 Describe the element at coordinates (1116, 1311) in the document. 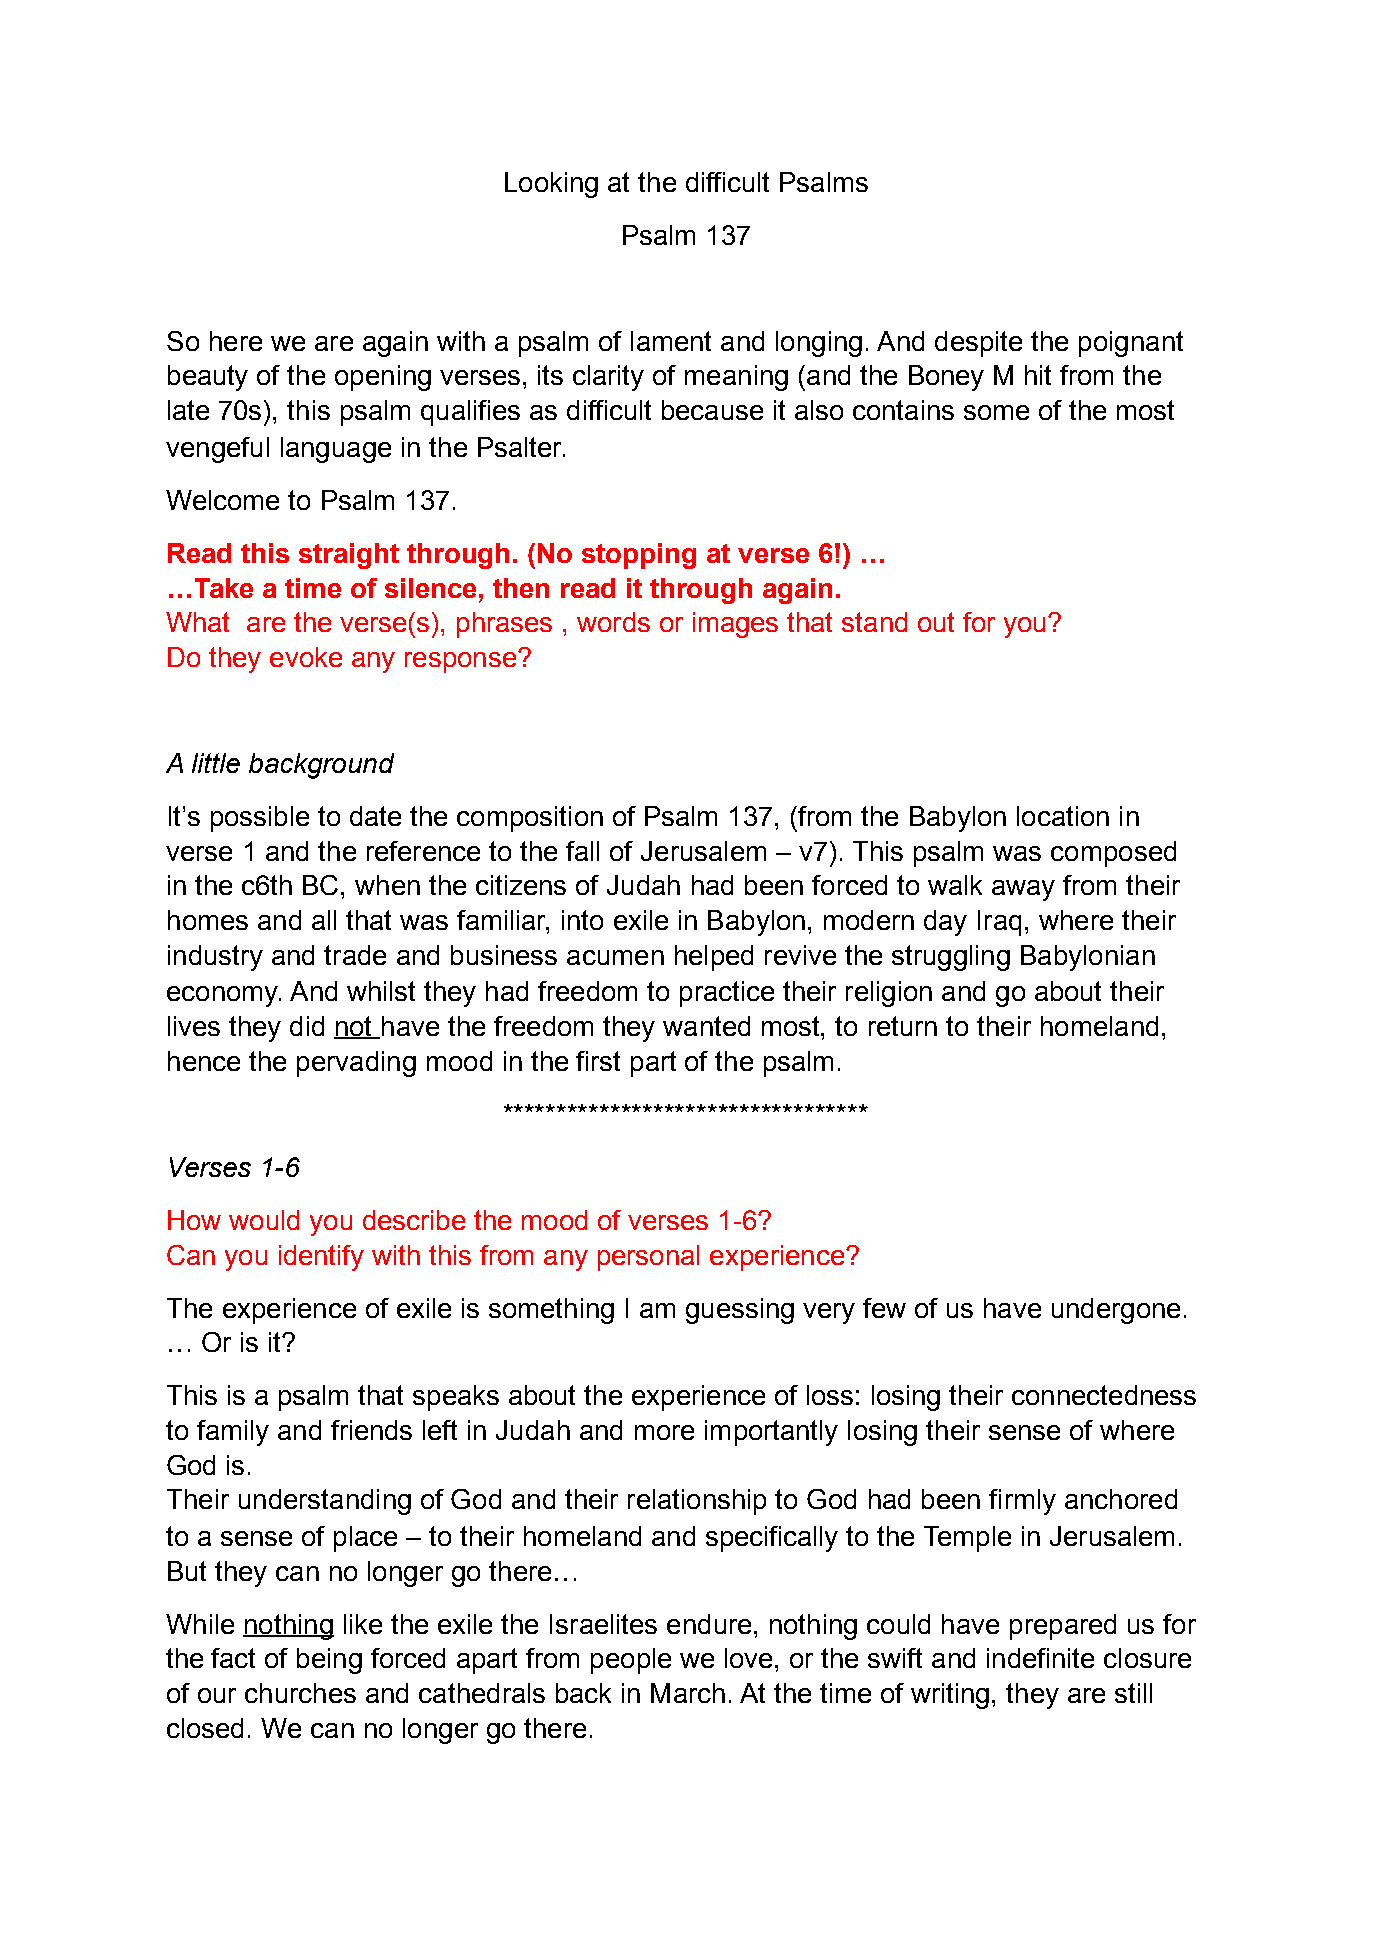

I see `undergone` at that location.
